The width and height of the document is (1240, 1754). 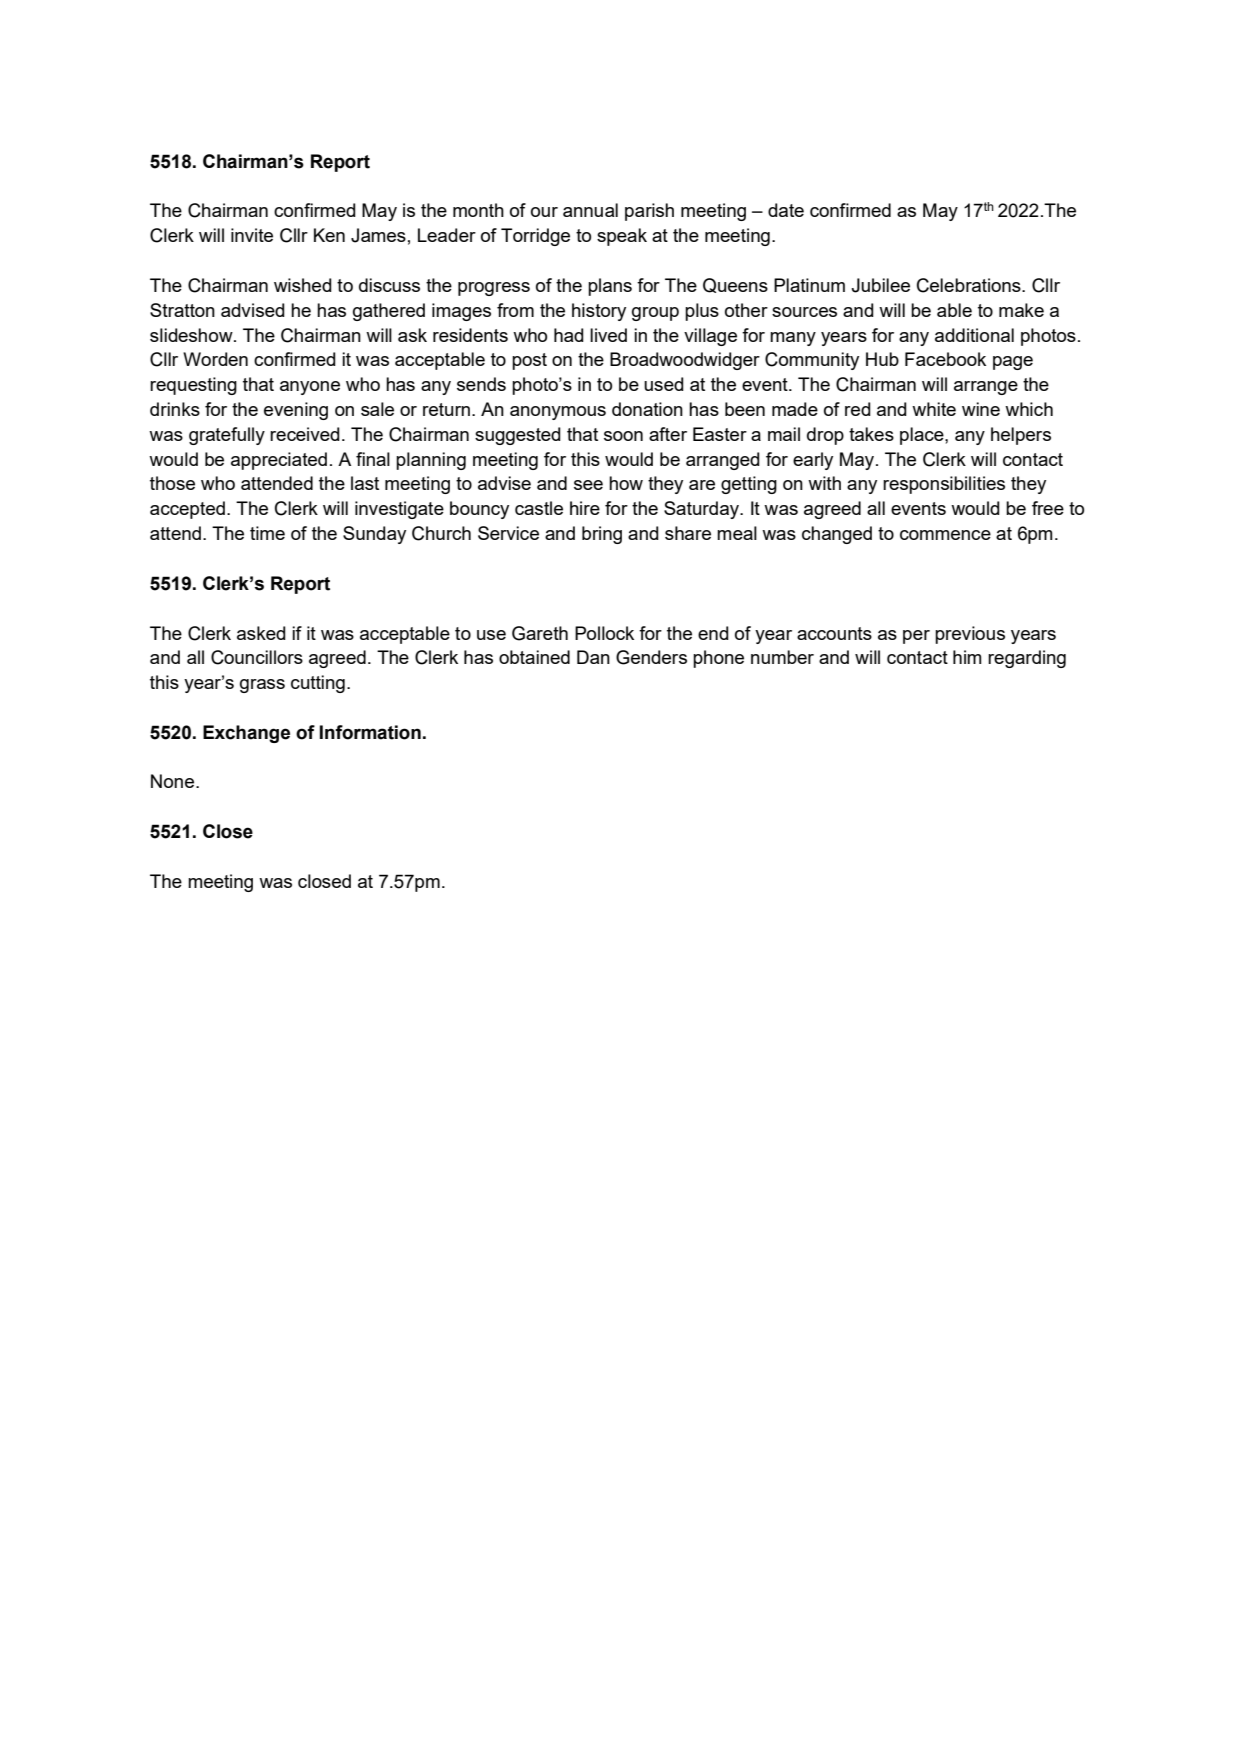 I want to click on invite, so click(x=252, y=235).
